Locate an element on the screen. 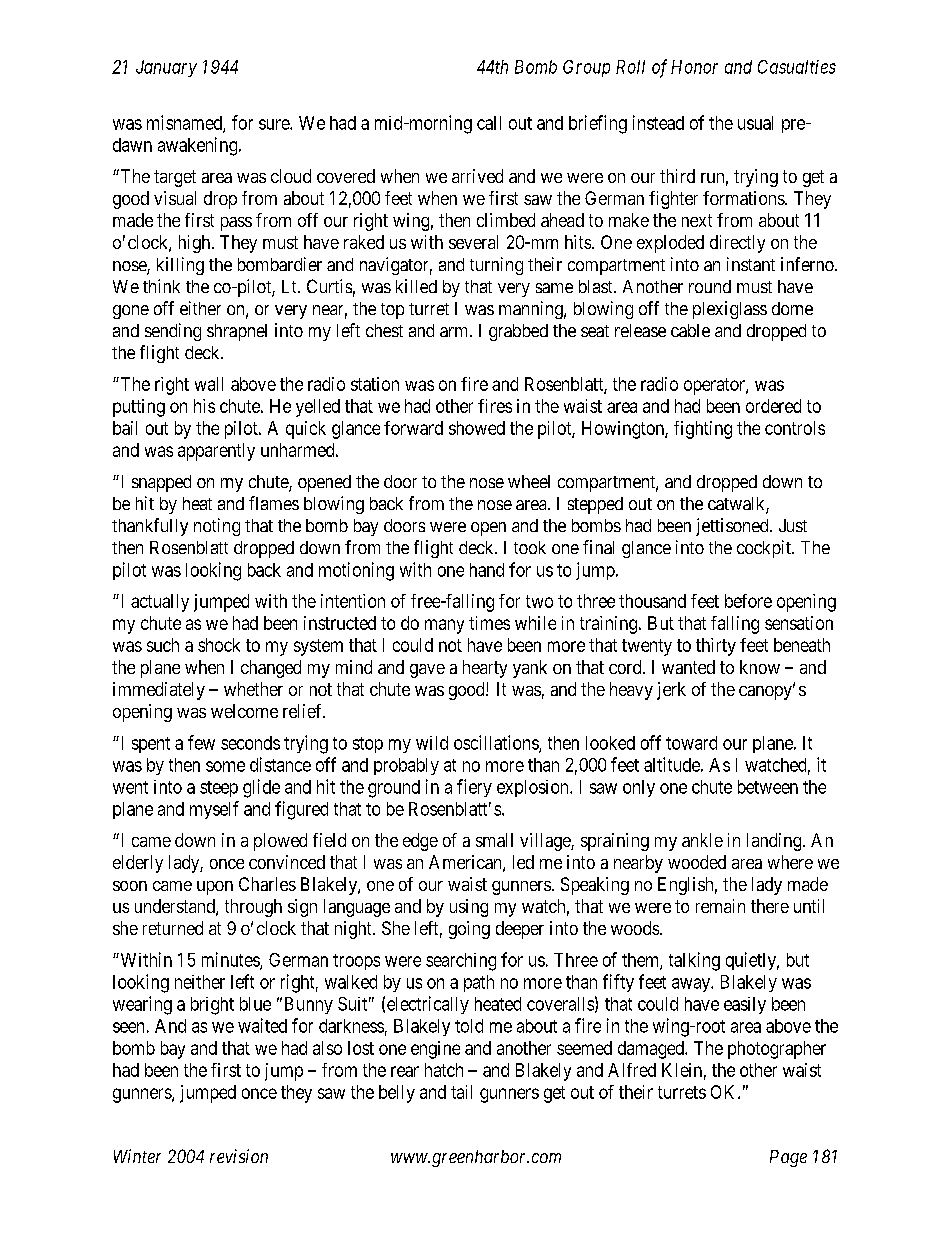  times is located at coordinates (489, 623).
